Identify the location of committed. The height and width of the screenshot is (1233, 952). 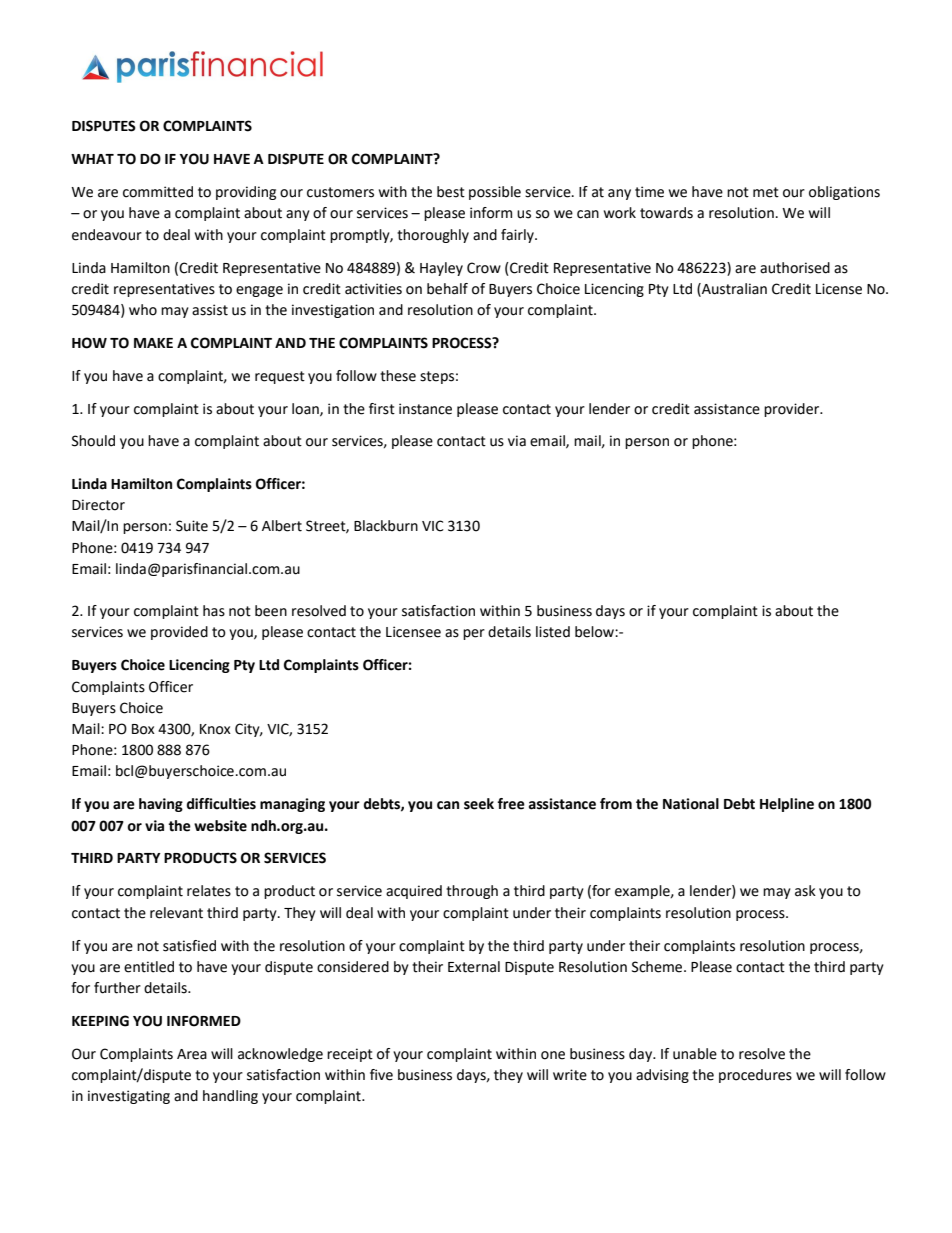
(158, 192).
